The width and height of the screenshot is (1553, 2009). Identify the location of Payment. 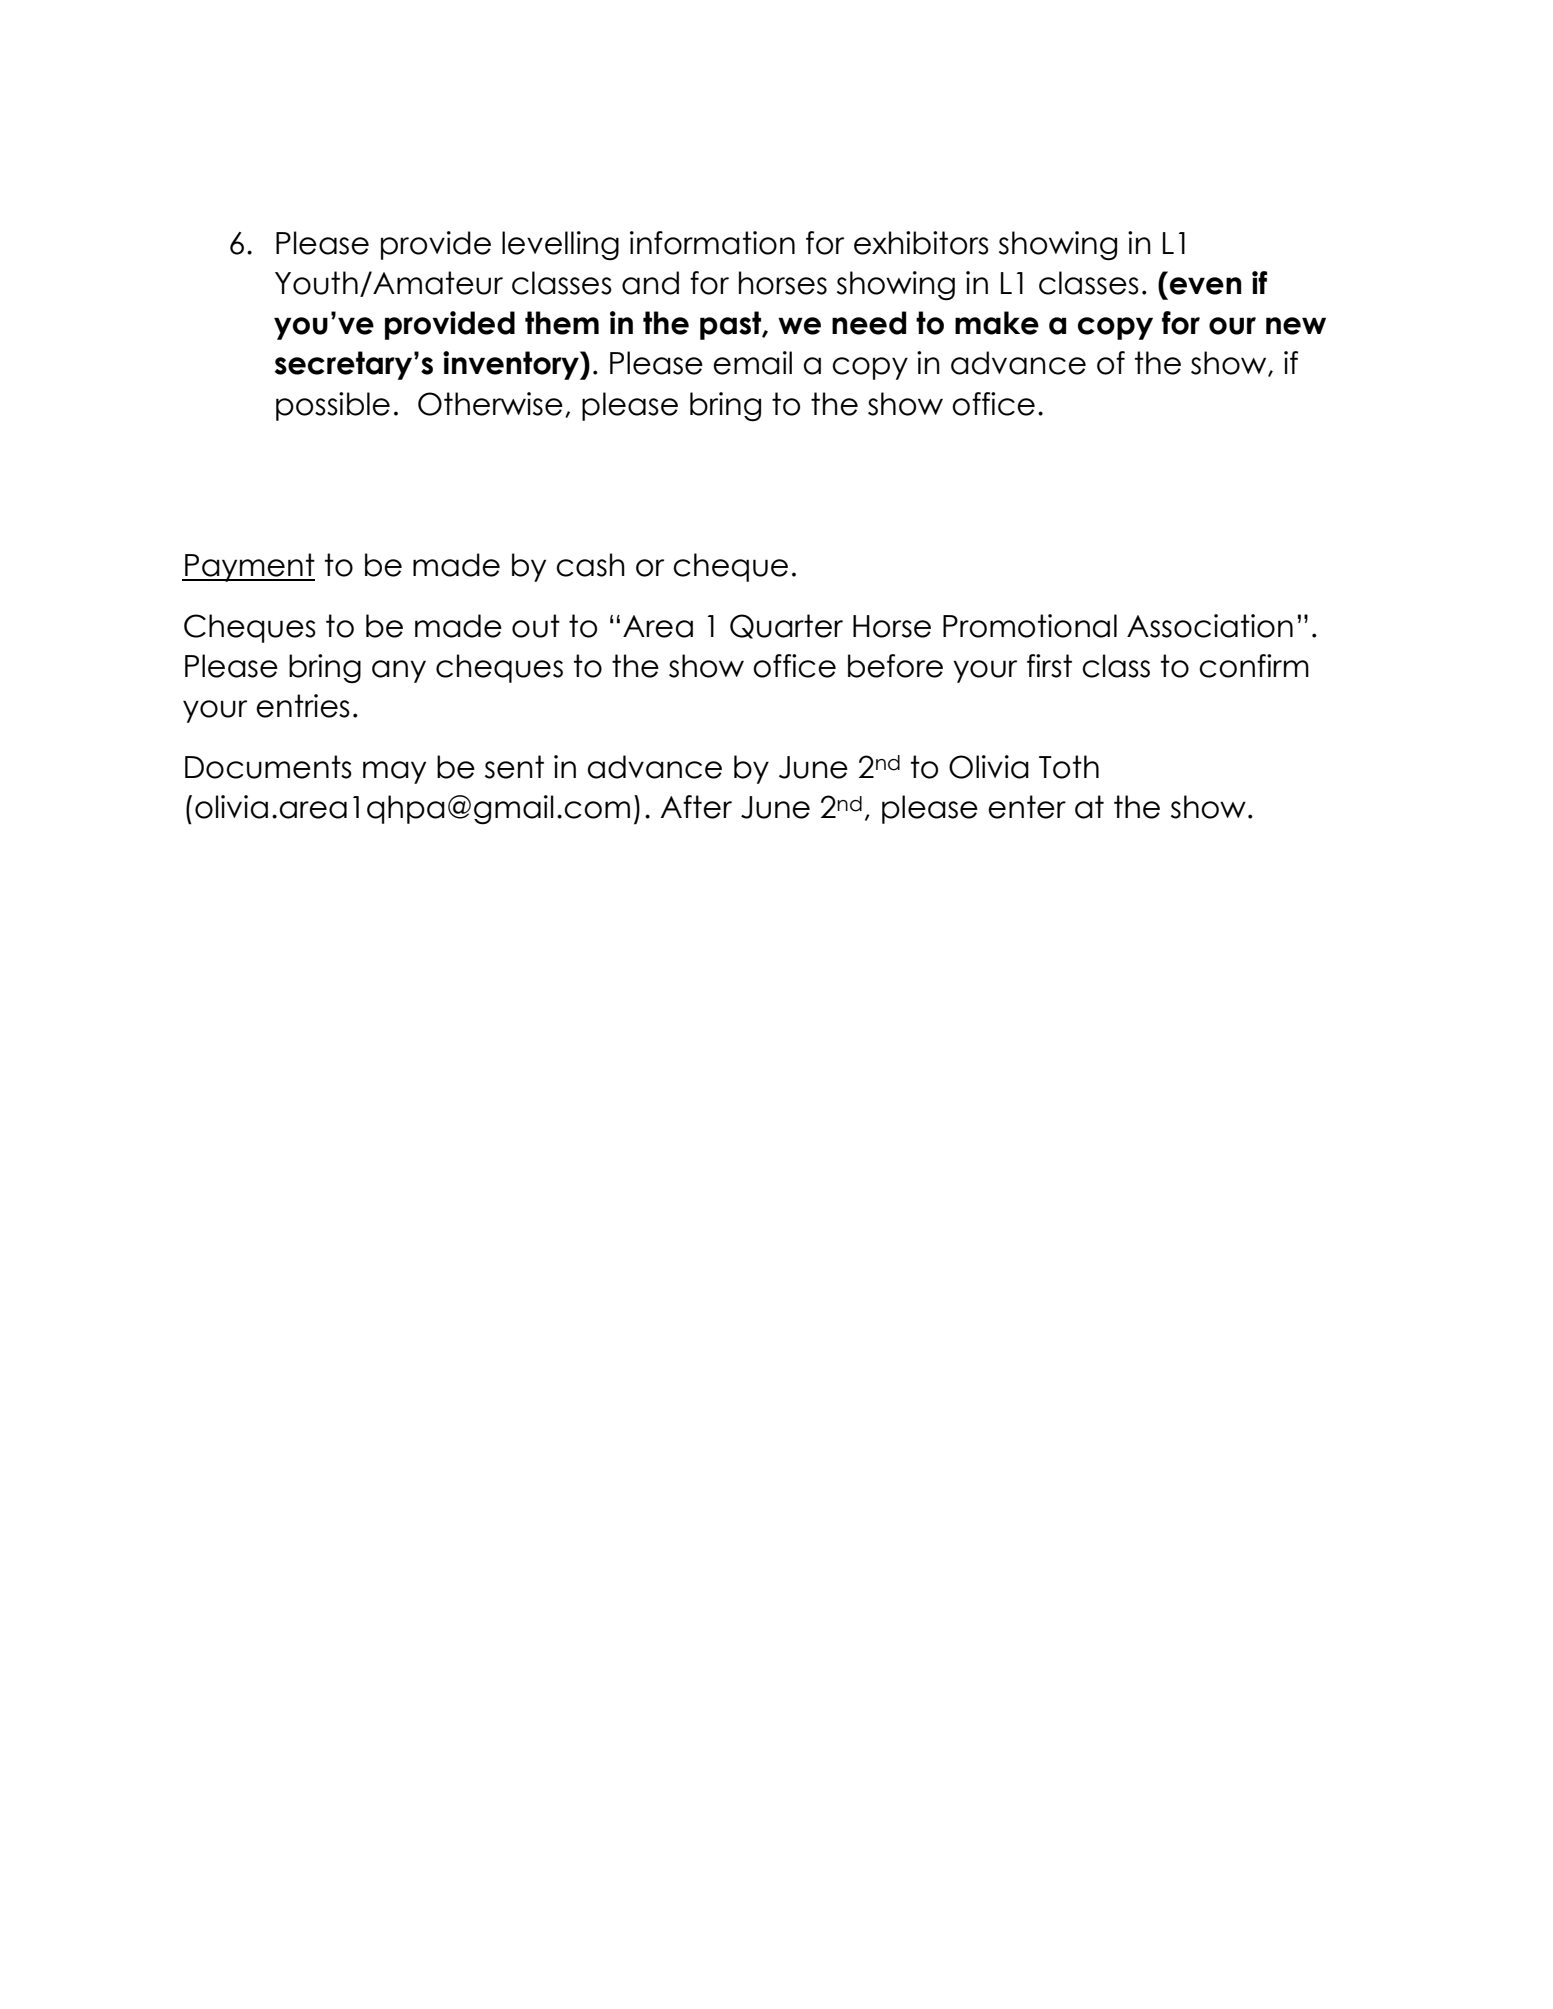
(249, 567).
